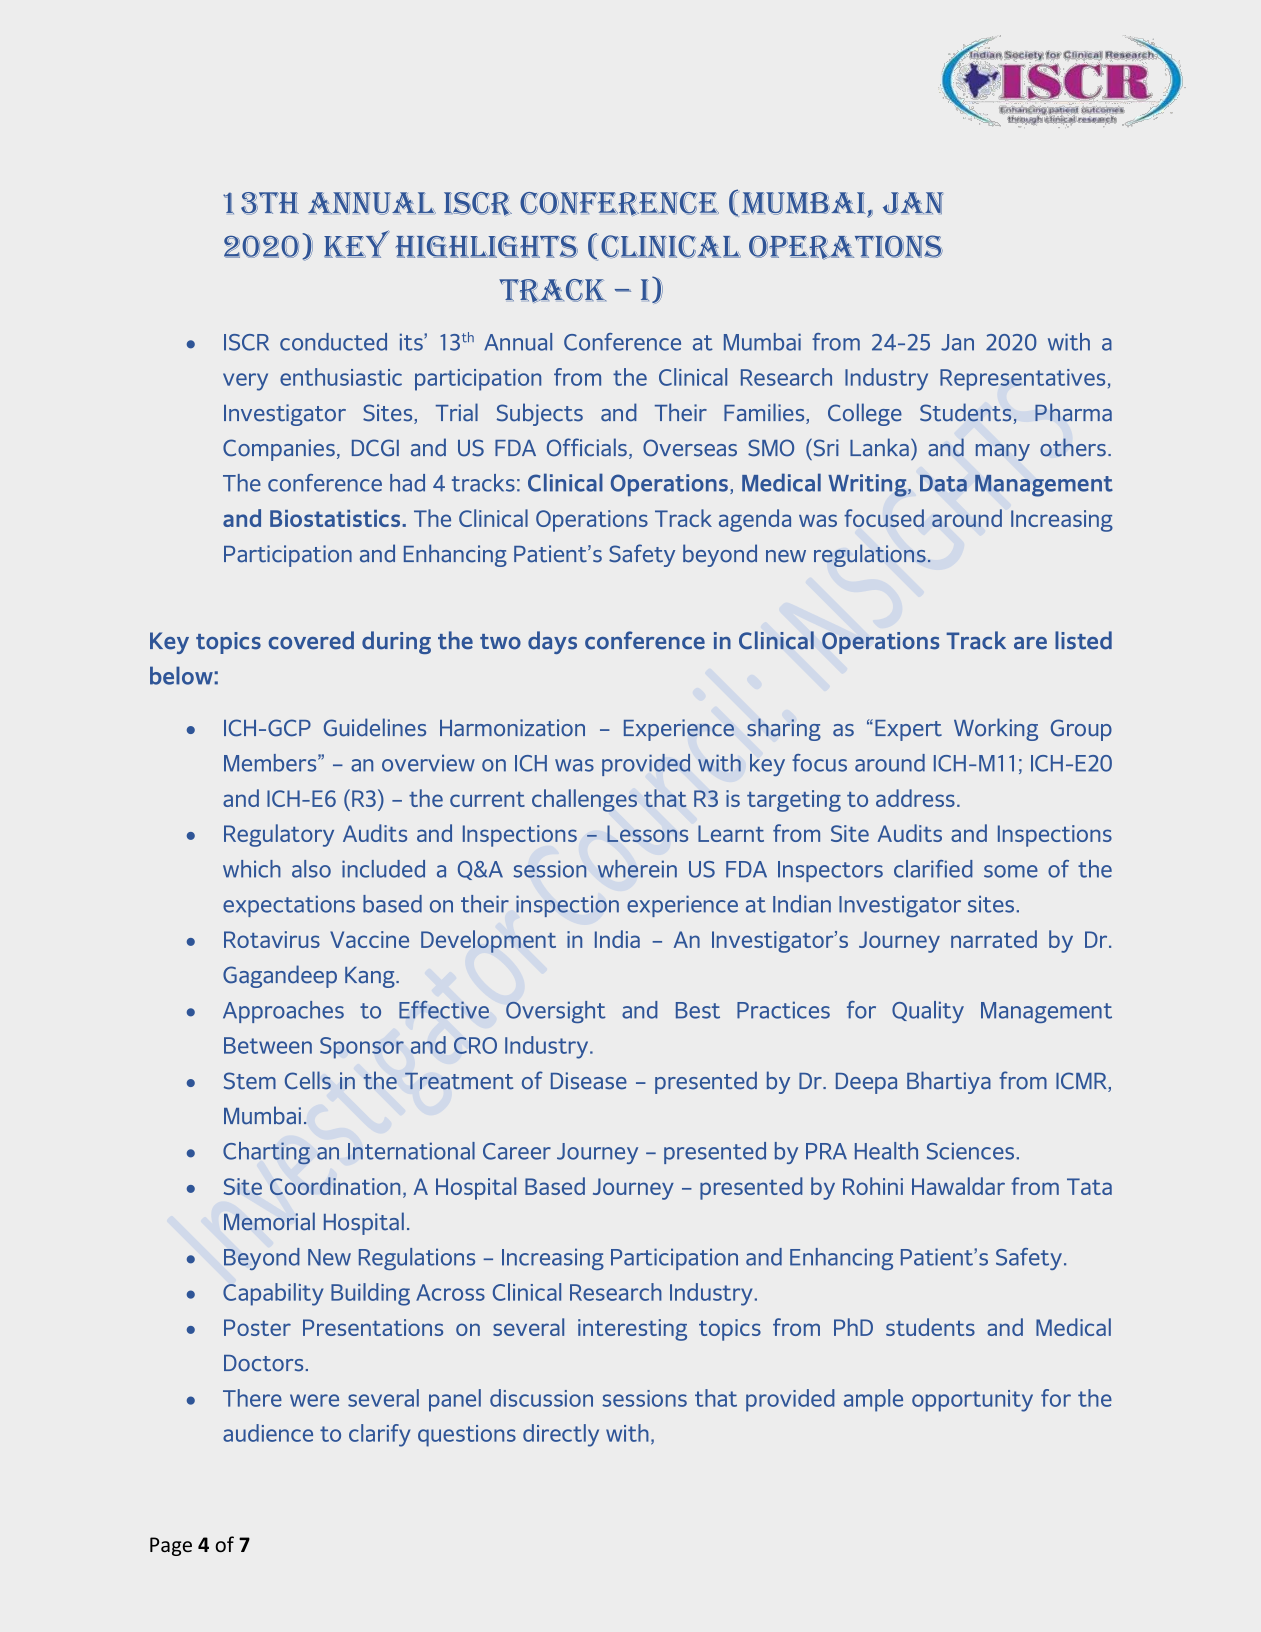  Describe the element at coordinates (333, 342) in the document. I see `conducted` at that location.
